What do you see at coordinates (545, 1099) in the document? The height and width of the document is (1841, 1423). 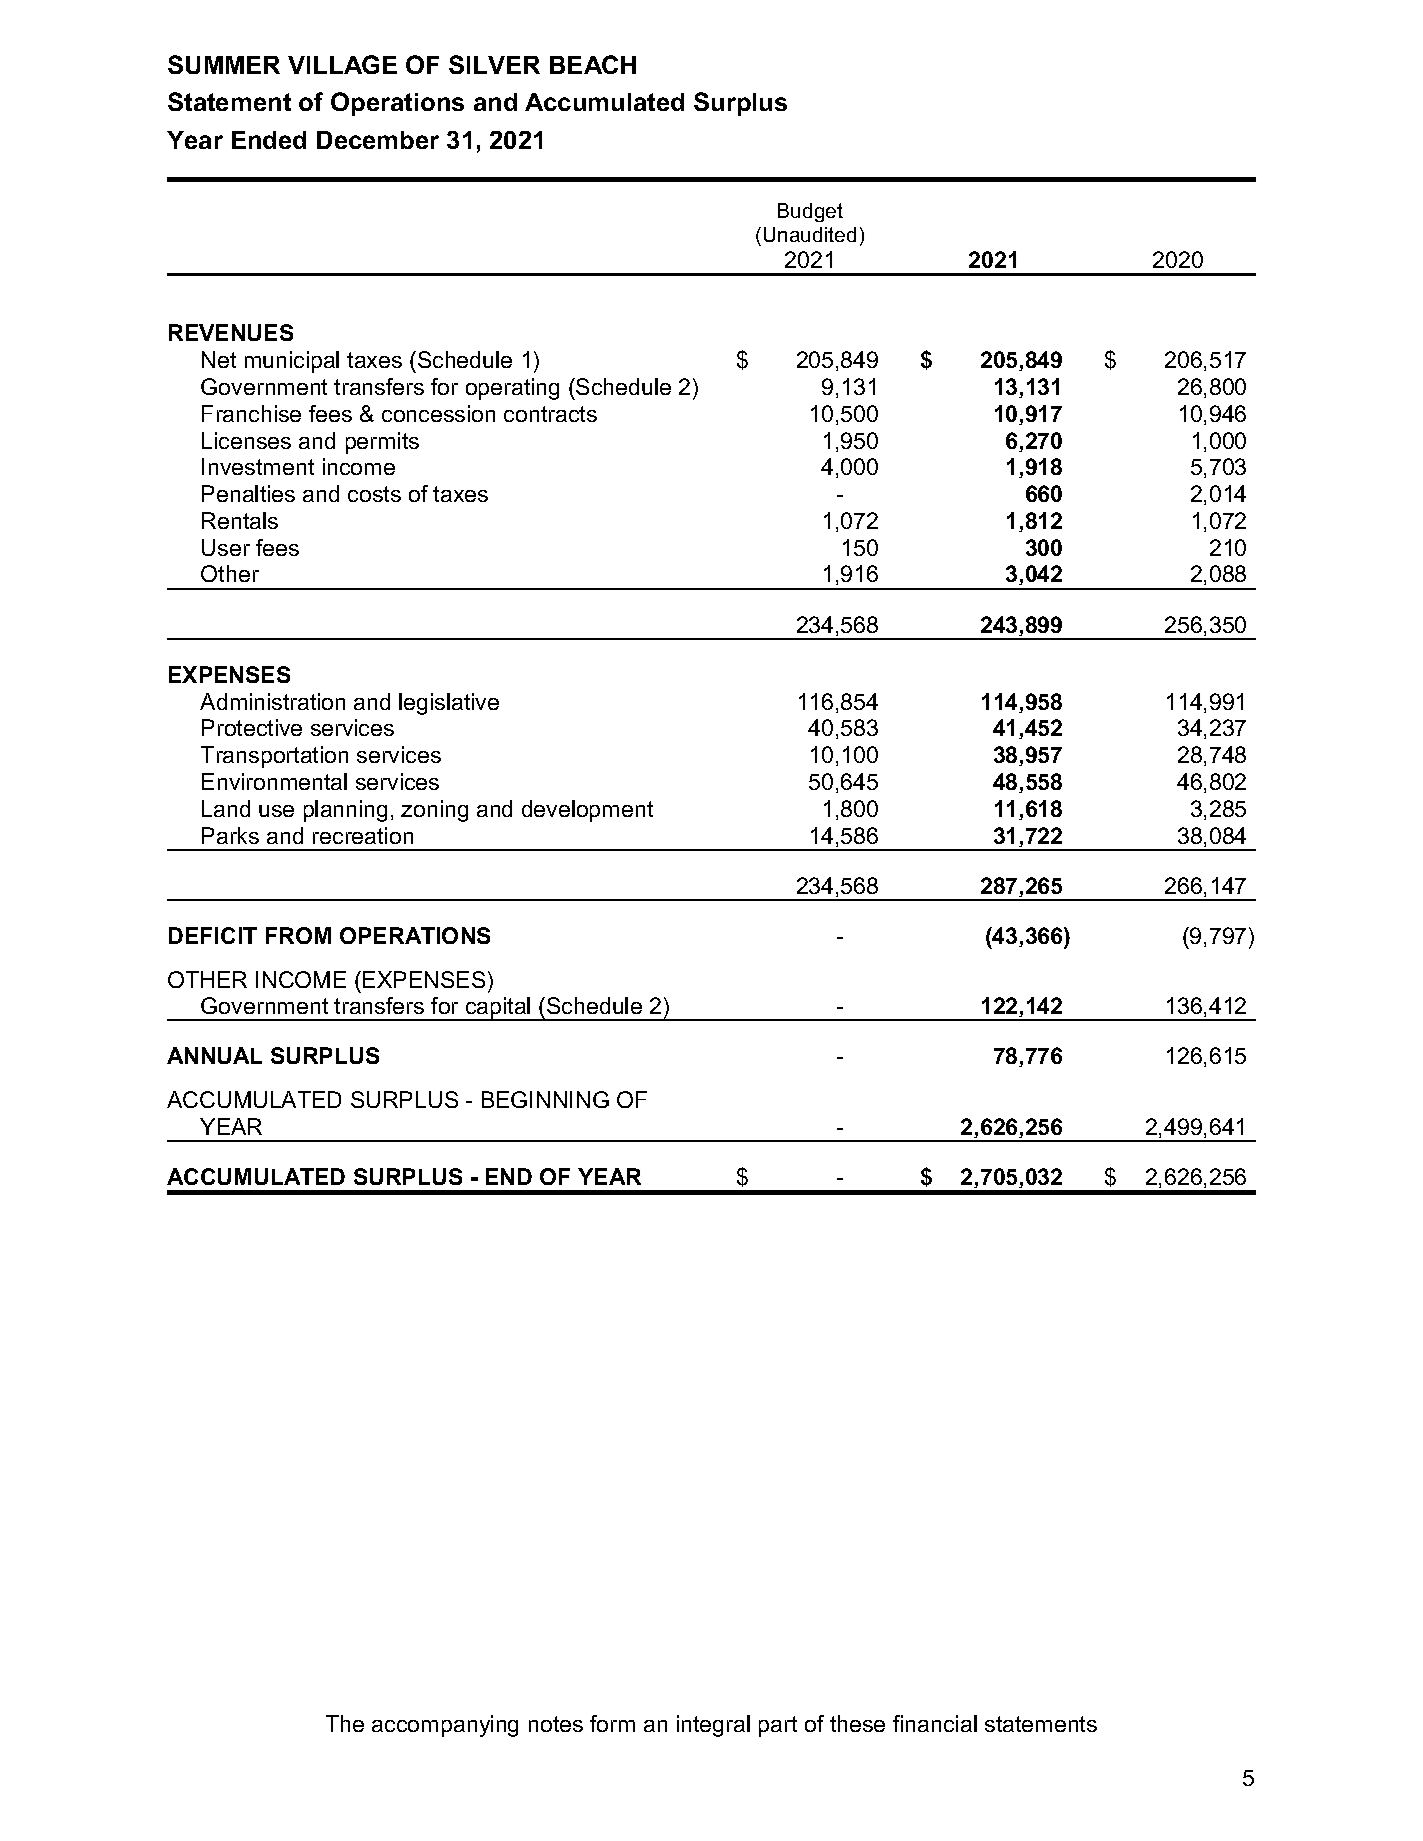 I see `BEGINNING` at bounding box center [545, 1099].
